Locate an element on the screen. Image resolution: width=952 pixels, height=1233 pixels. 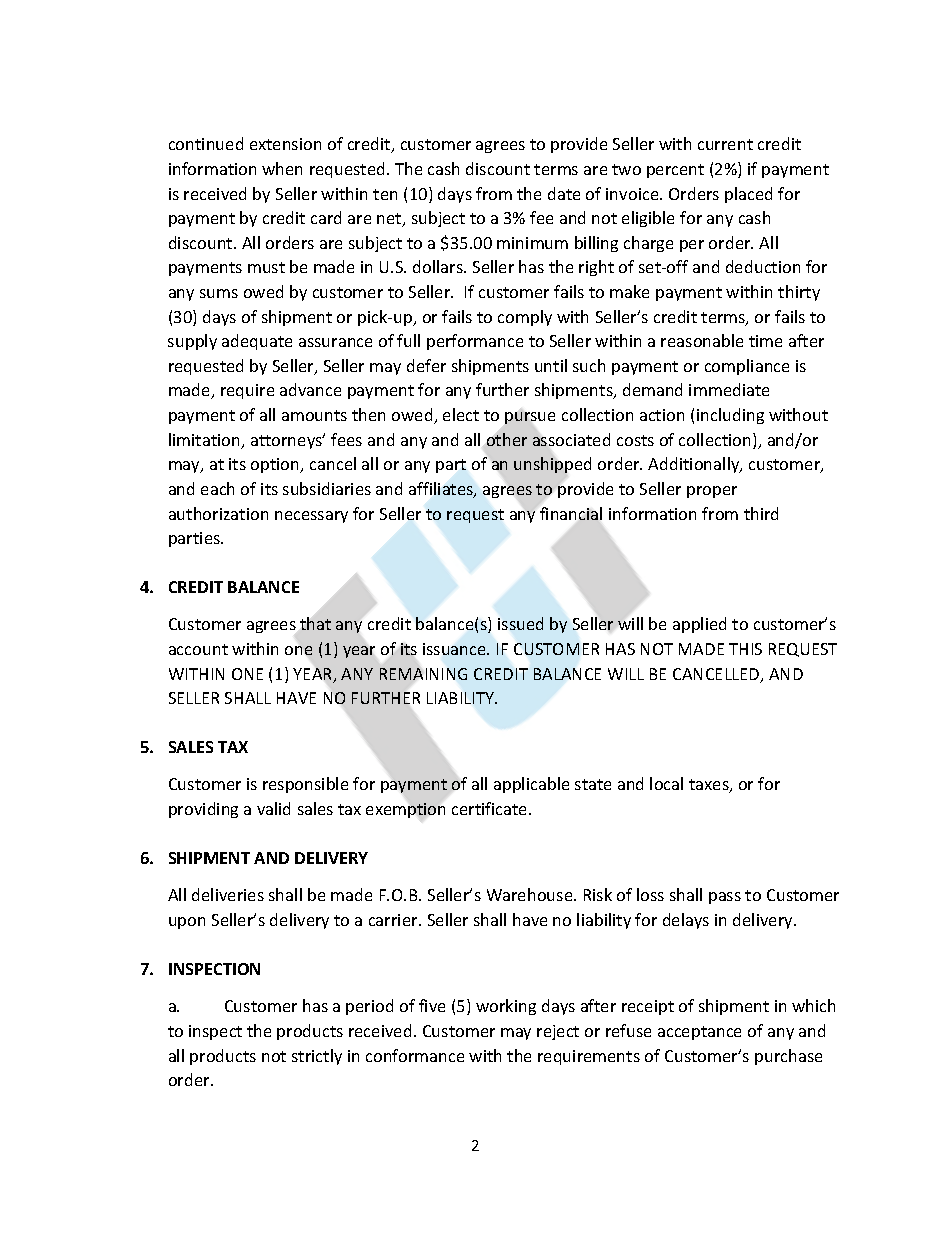
pursue is located at coordinates (530, 418).
